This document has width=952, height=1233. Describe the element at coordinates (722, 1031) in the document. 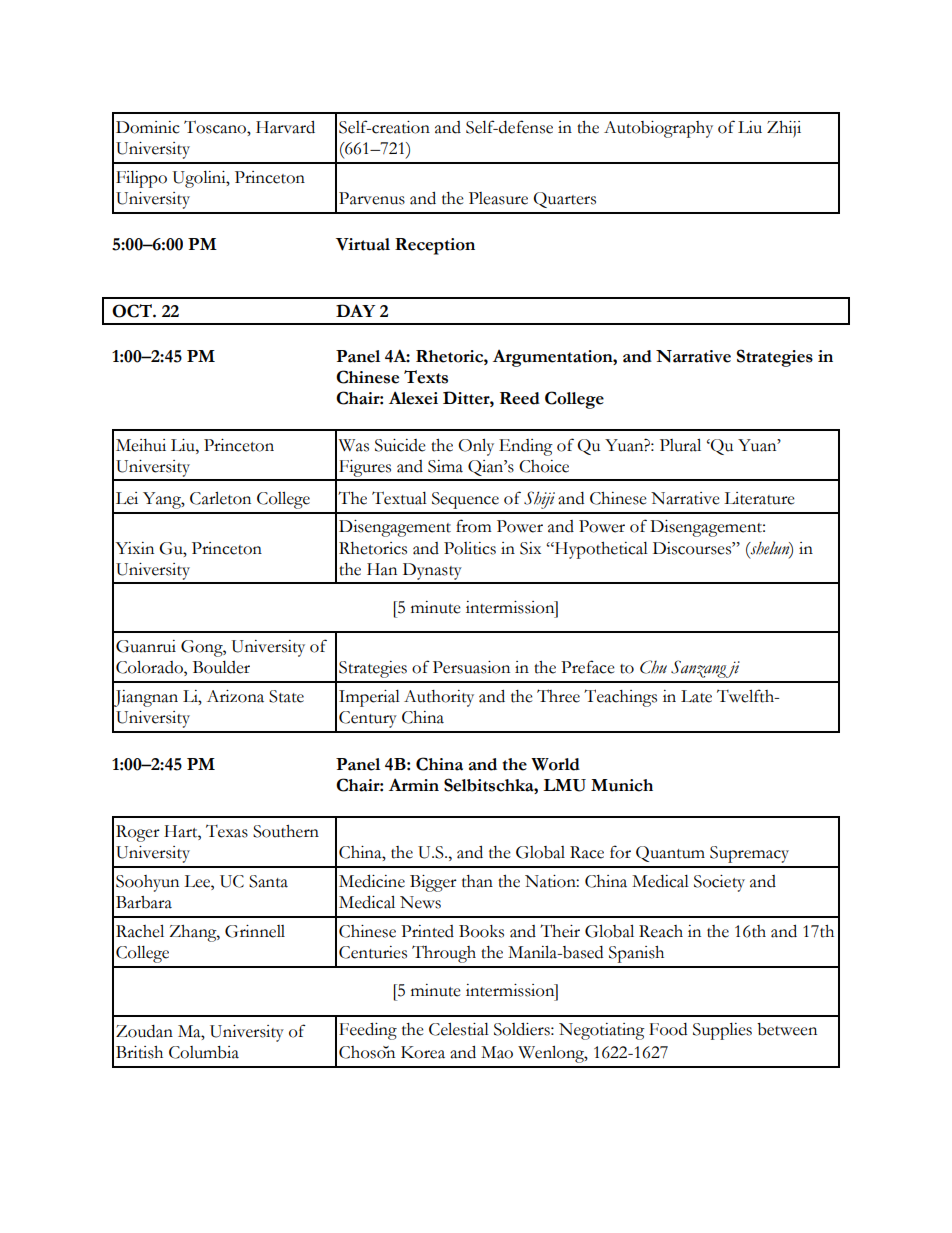

I see `Supplies` at that location.
